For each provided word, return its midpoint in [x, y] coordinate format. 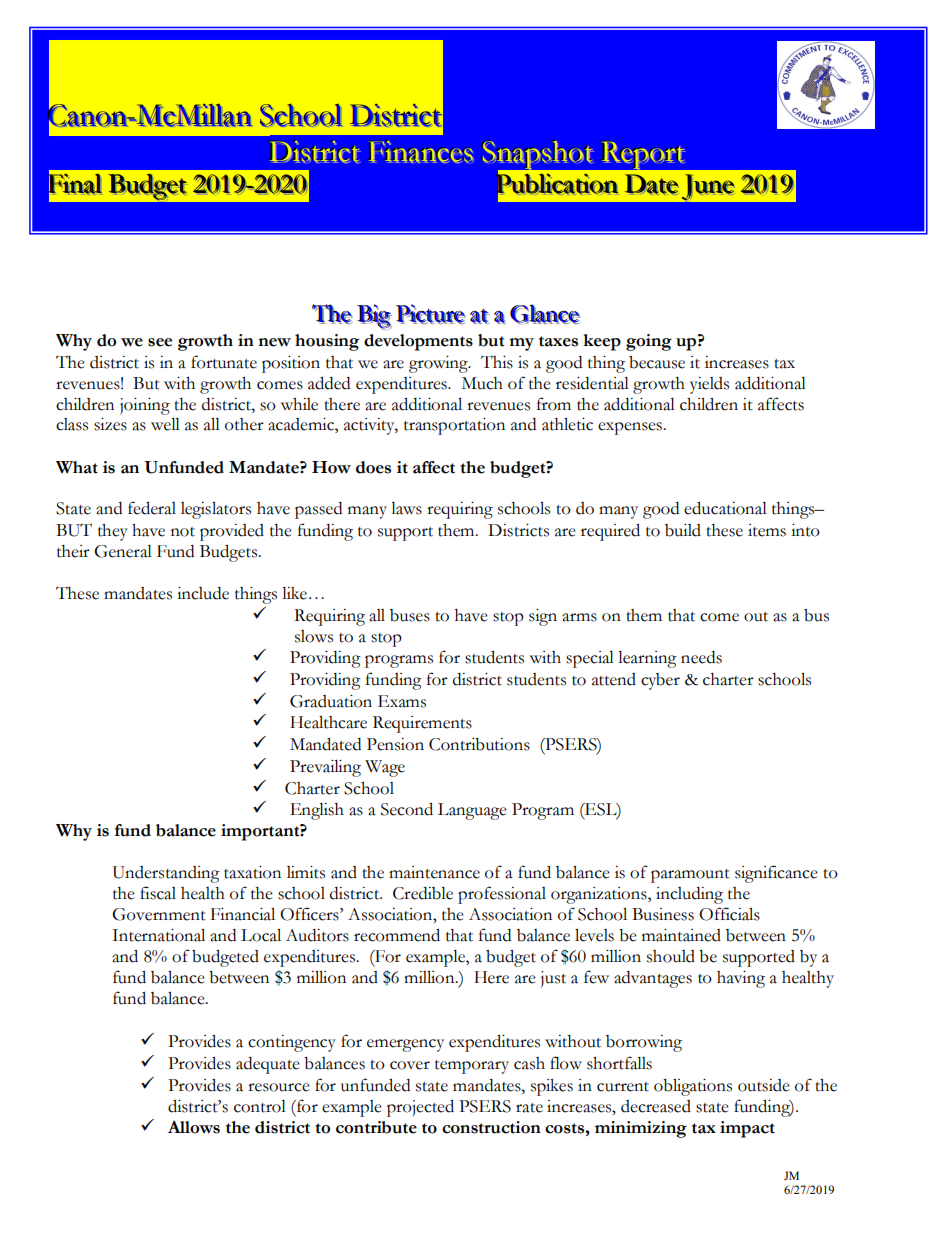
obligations [693, 1087]
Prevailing [325, 768]
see [160, 342]
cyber [660, 681]
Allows [194, 1127]
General [123, 551]
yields [709, 385]
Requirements [422, 724]
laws [406, 508]
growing [439, 364]
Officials [729, 914]
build [683, 530]
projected [420, 1108]
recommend [397, 935]
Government [159, 914]
